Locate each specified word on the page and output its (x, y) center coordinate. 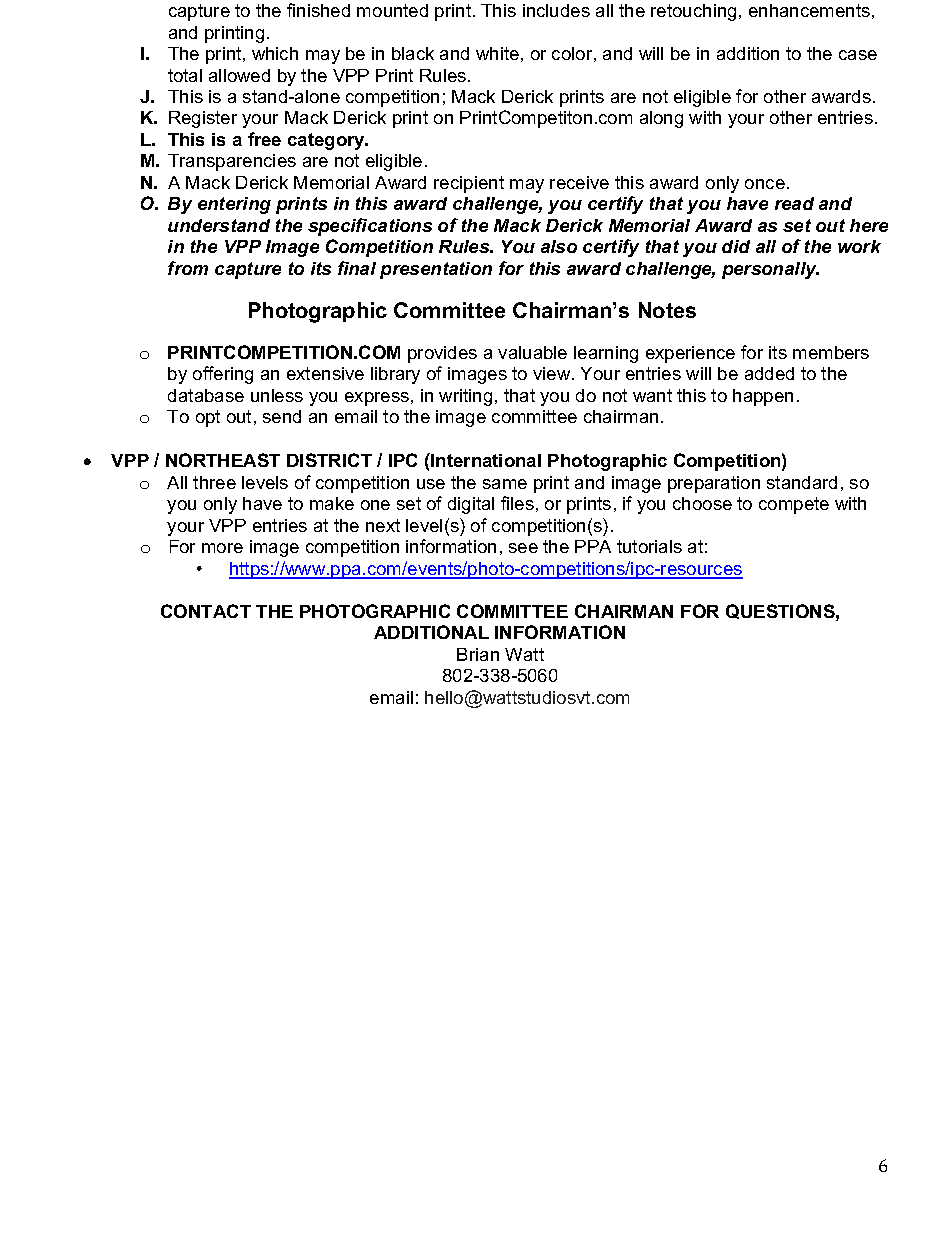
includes (556, 10)
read (794, 203)
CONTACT (206, 611)
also (559, 246)
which (275, 53)
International (485, 460)
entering (234, 205)
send (282, 416)
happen (763, 397)
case (858, 55)
